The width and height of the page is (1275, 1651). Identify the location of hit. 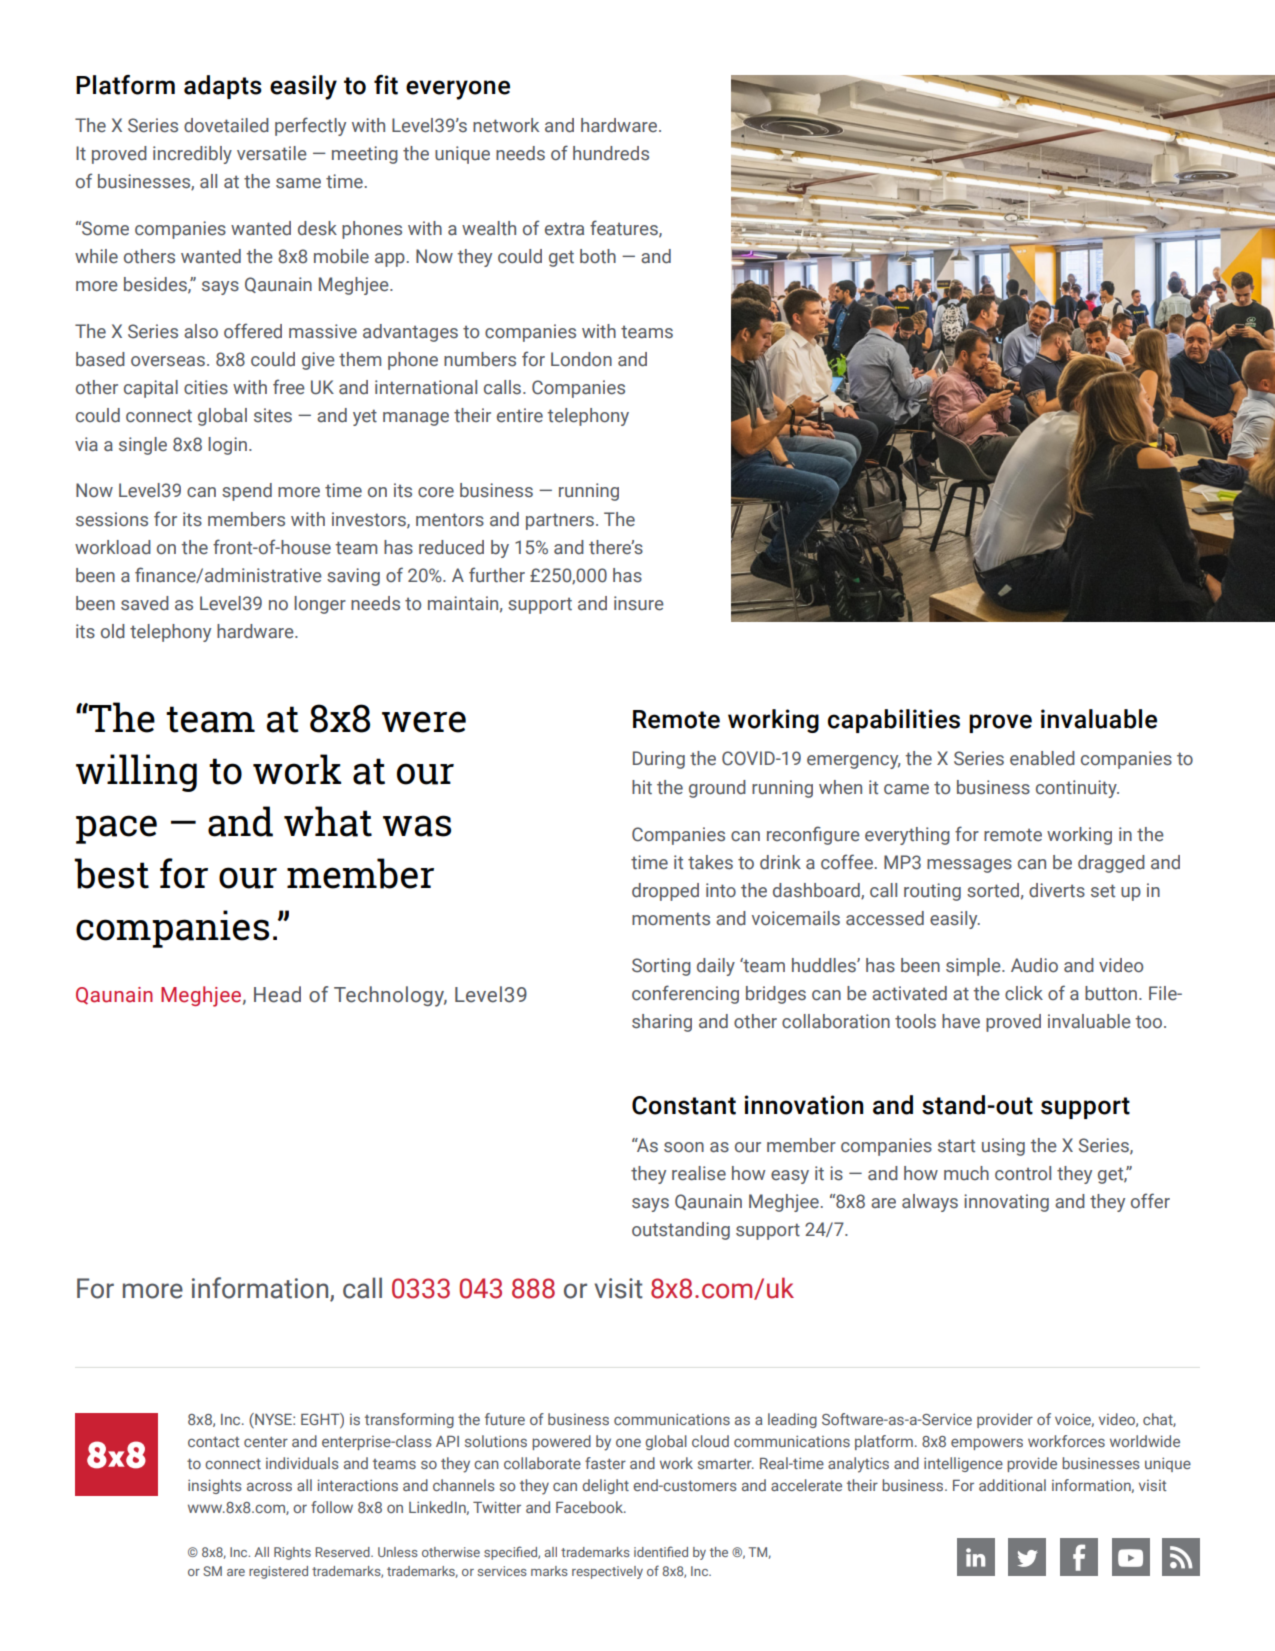
(642, 787).
